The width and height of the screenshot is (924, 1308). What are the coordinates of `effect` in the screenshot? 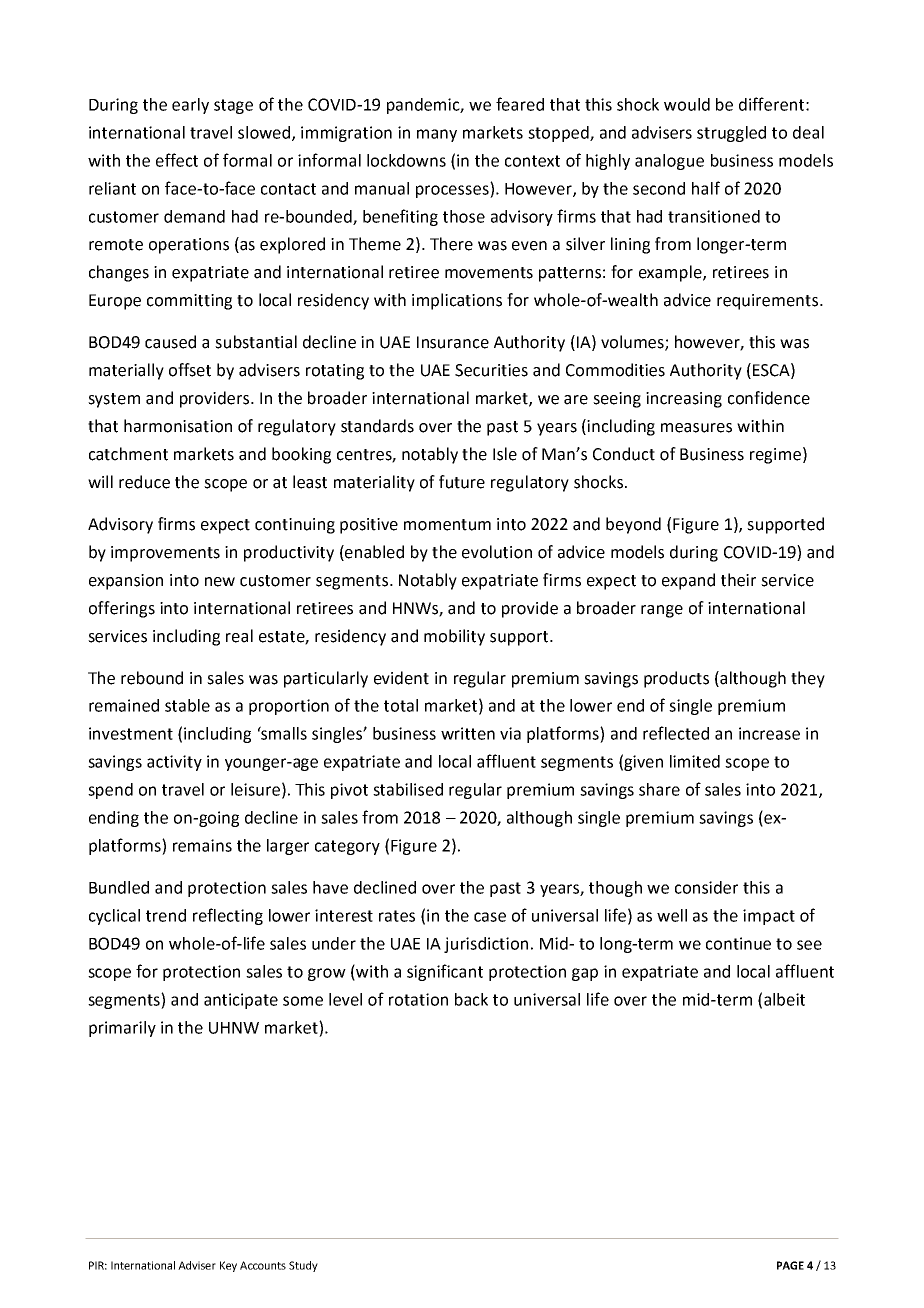 It's located at (177, 160).
